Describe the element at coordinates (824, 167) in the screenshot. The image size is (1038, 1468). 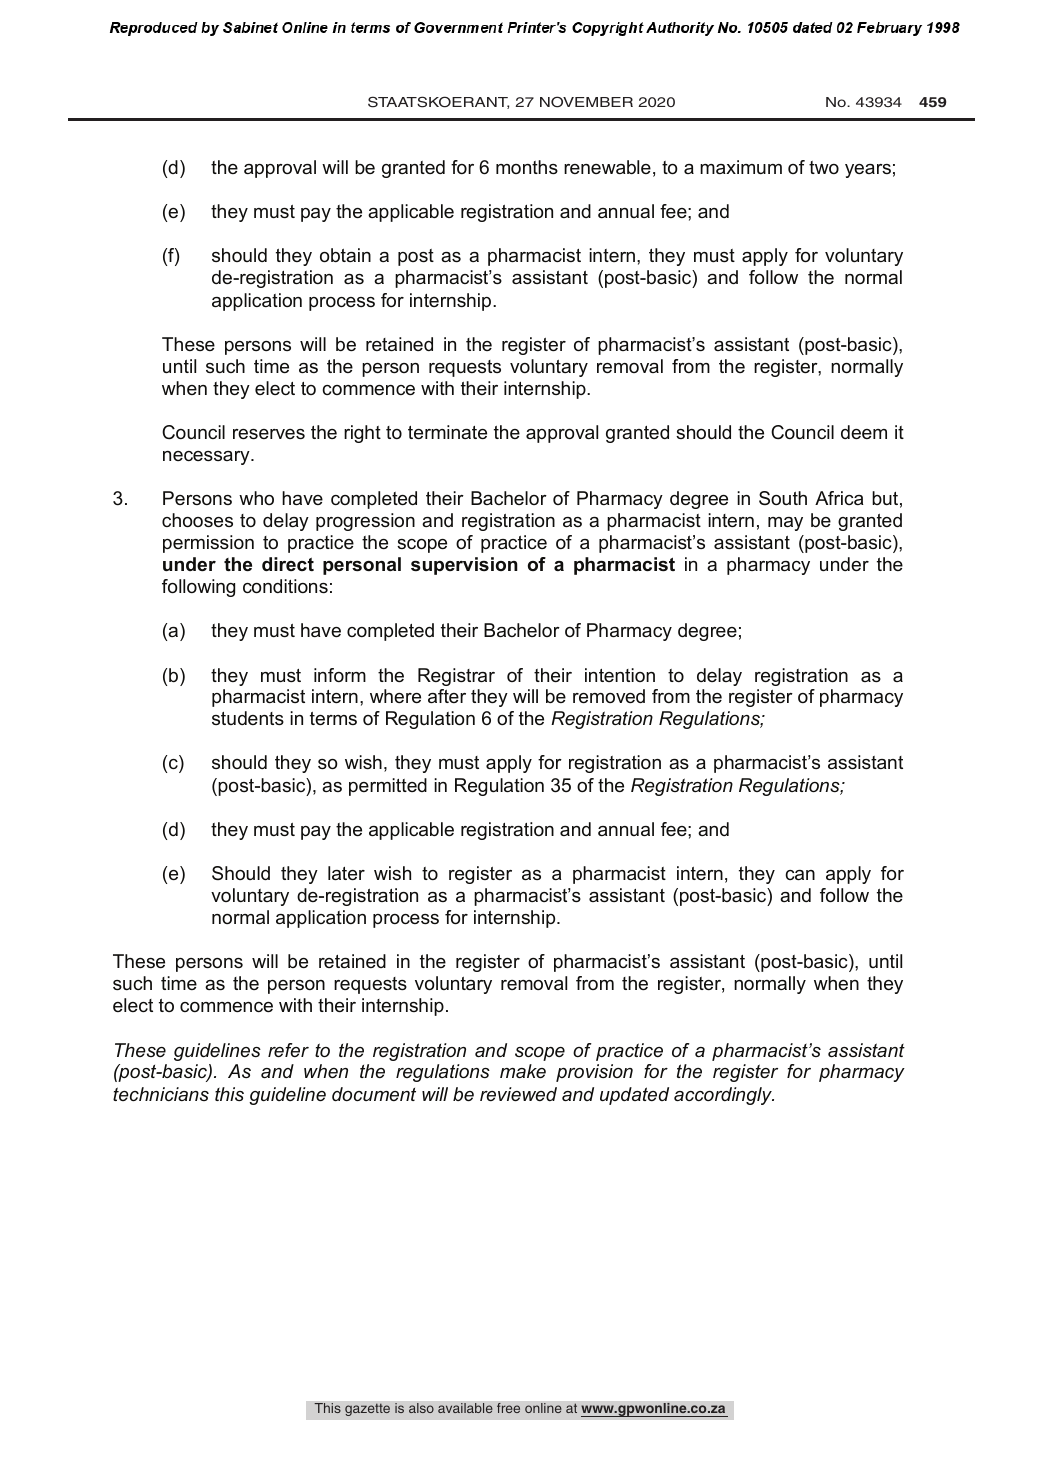
I see `two` at that location.
